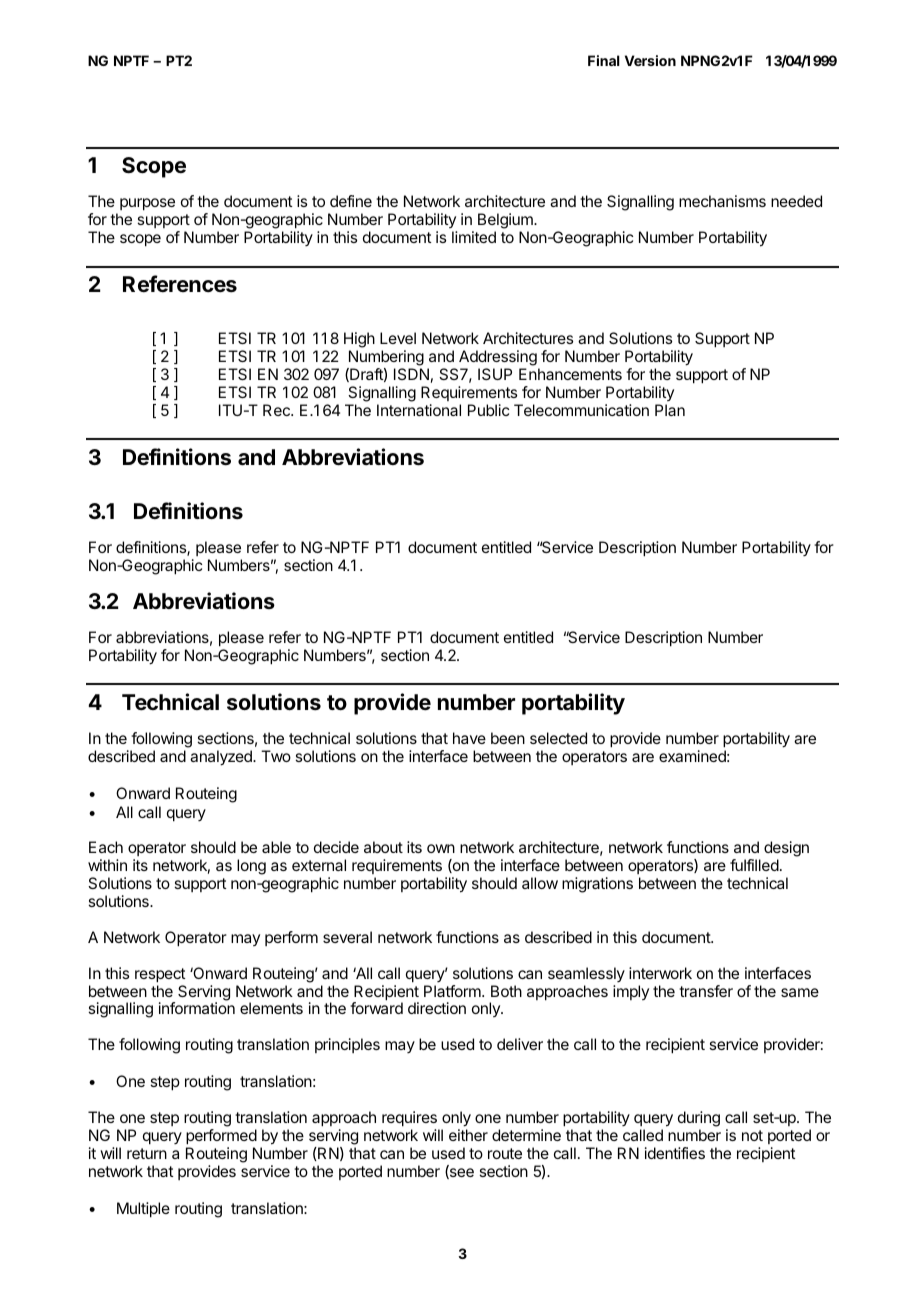 The width and height of the image is (924, 1308). I want to click on identifies, so click(675, 1153).
